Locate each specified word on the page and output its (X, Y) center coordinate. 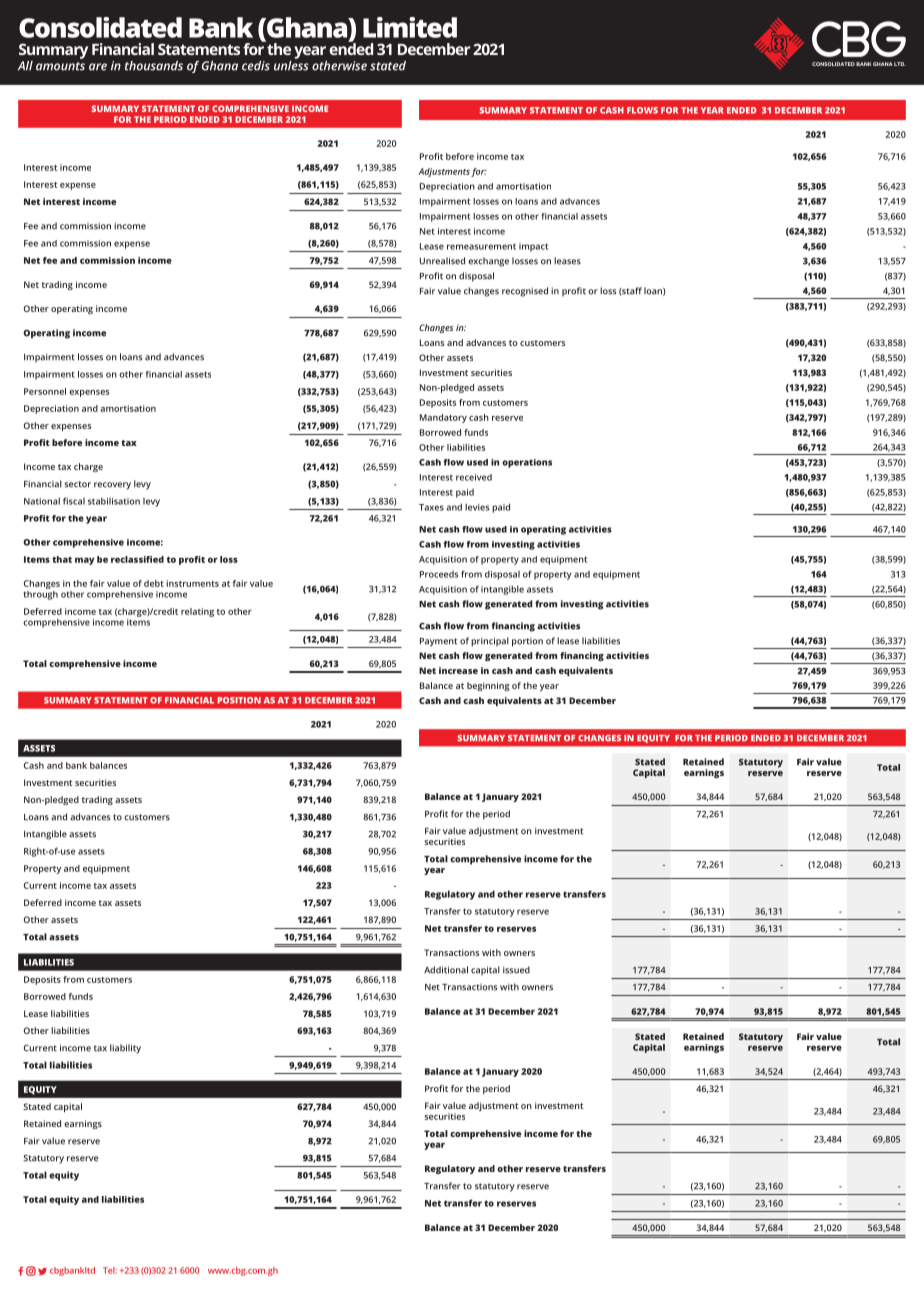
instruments (192, 583)
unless (291, 64)
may (84, 561)
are (98, 67)
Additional (446, 970)
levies (477, 507)
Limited (410, 27)
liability (125, 1049)
